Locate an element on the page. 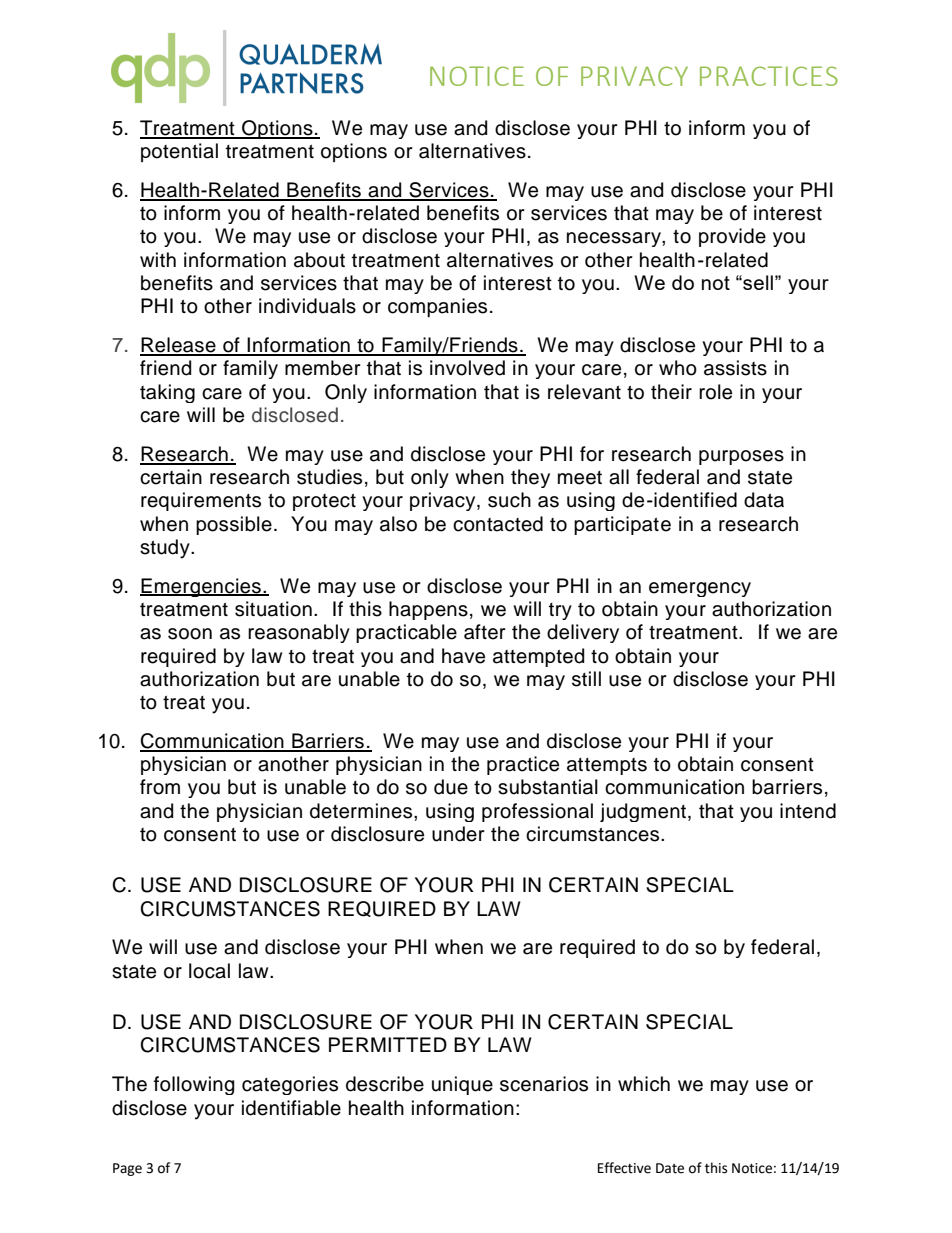 The image size is (952, 1233). requirements is located at coordinates (201, 501).
